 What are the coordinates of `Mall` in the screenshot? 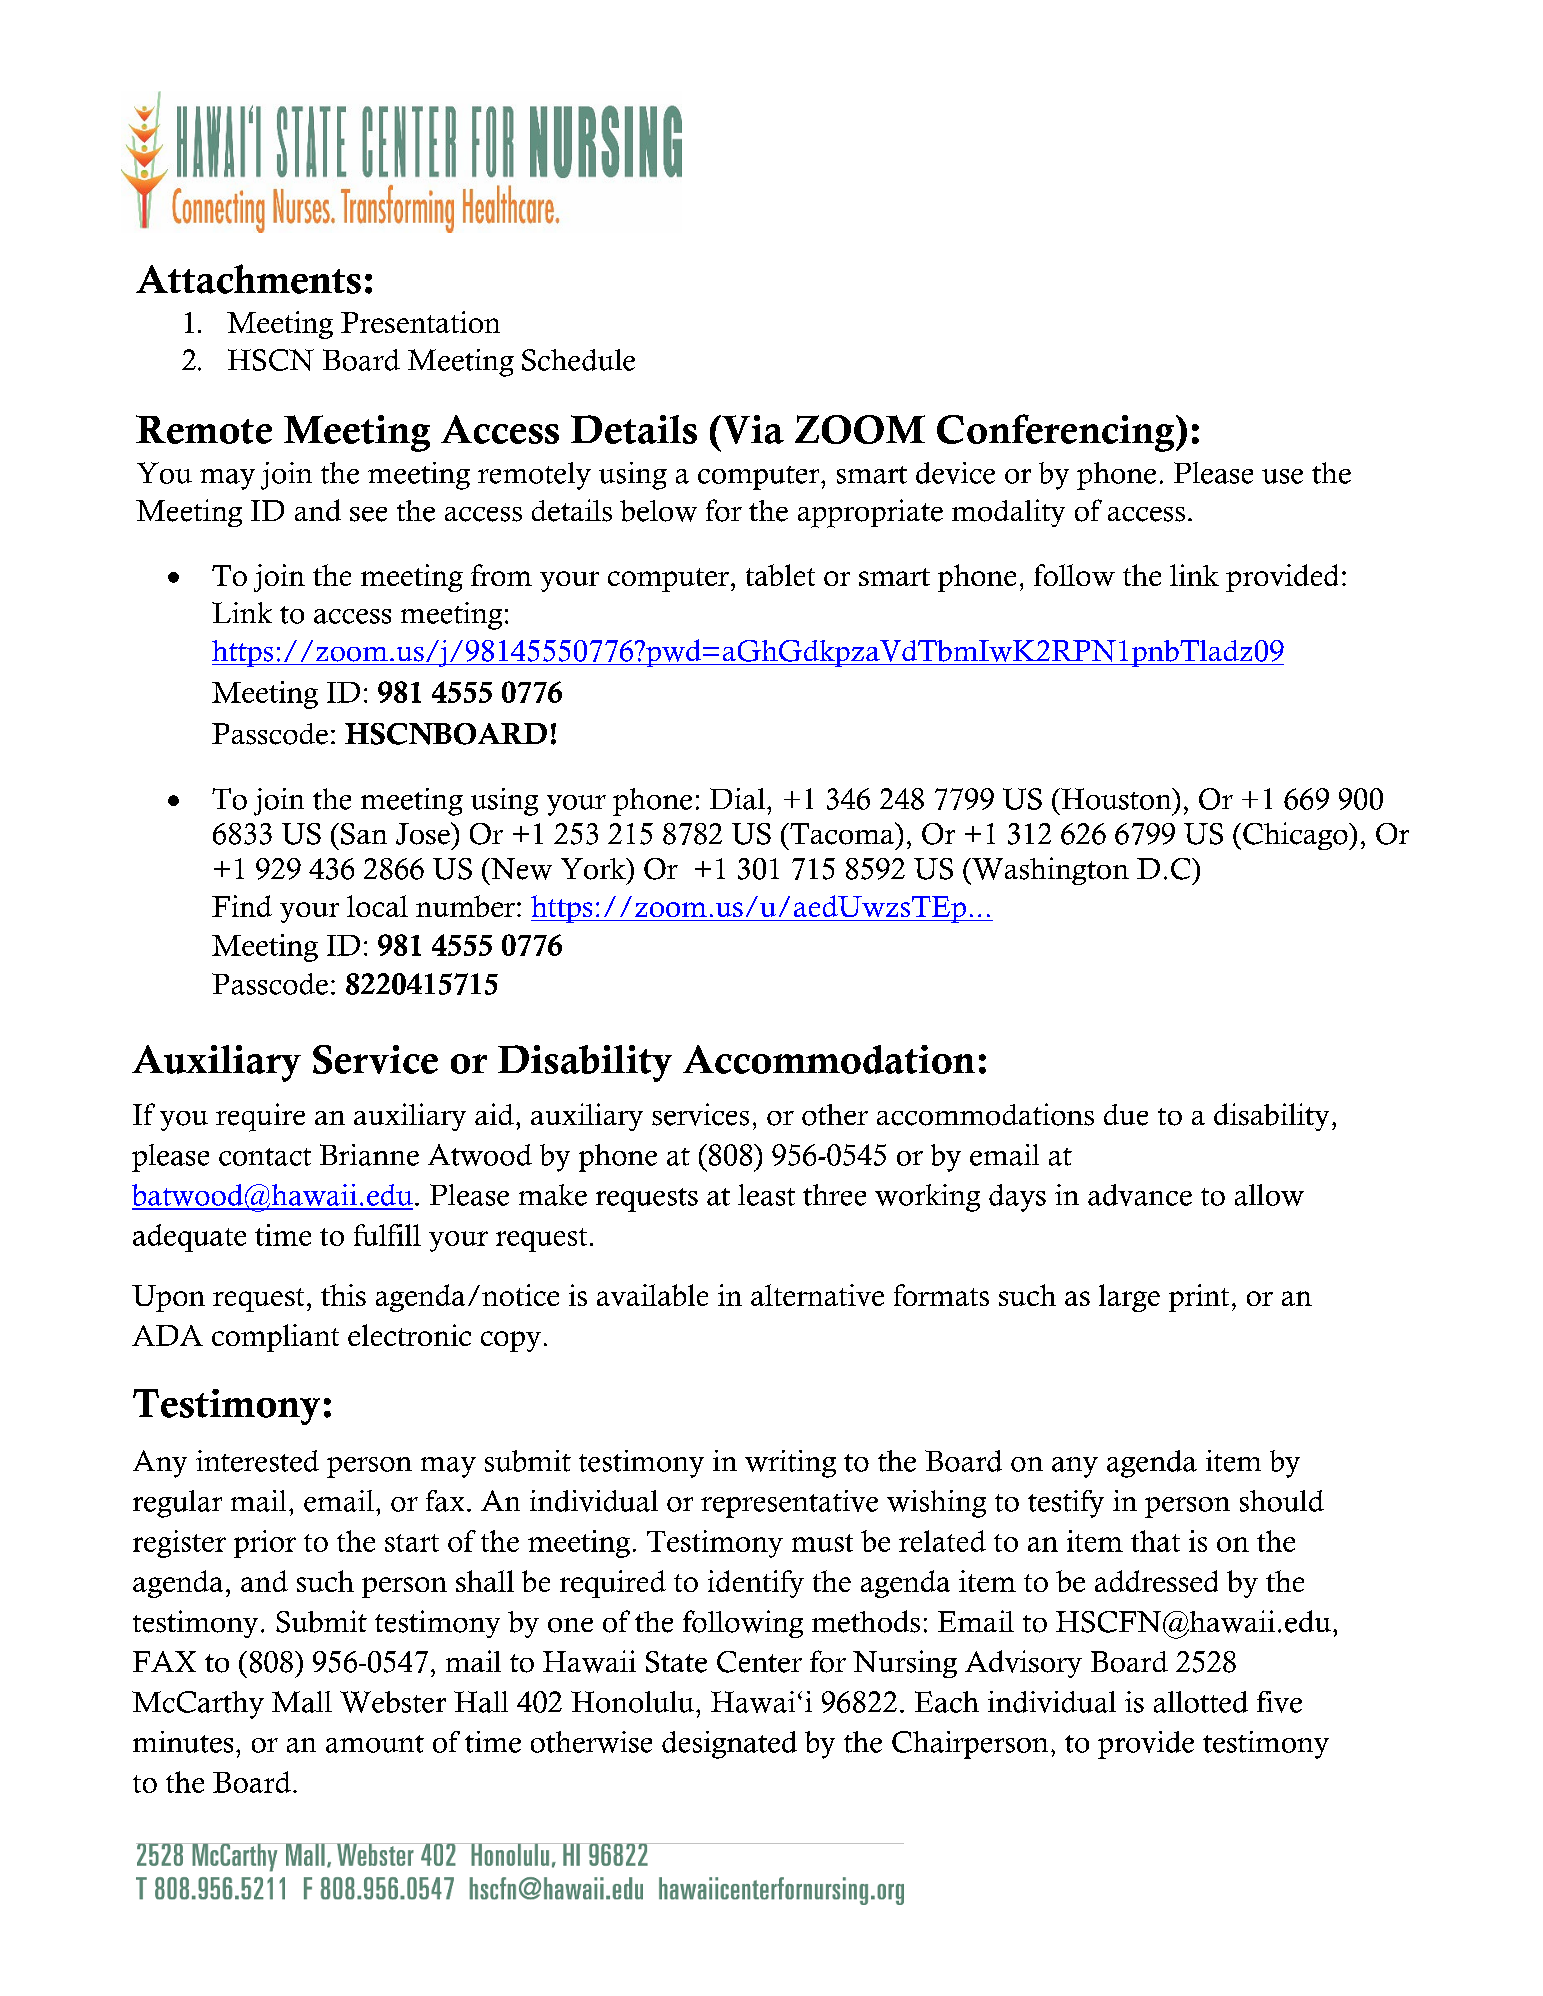 It's located at (302, 1702).
